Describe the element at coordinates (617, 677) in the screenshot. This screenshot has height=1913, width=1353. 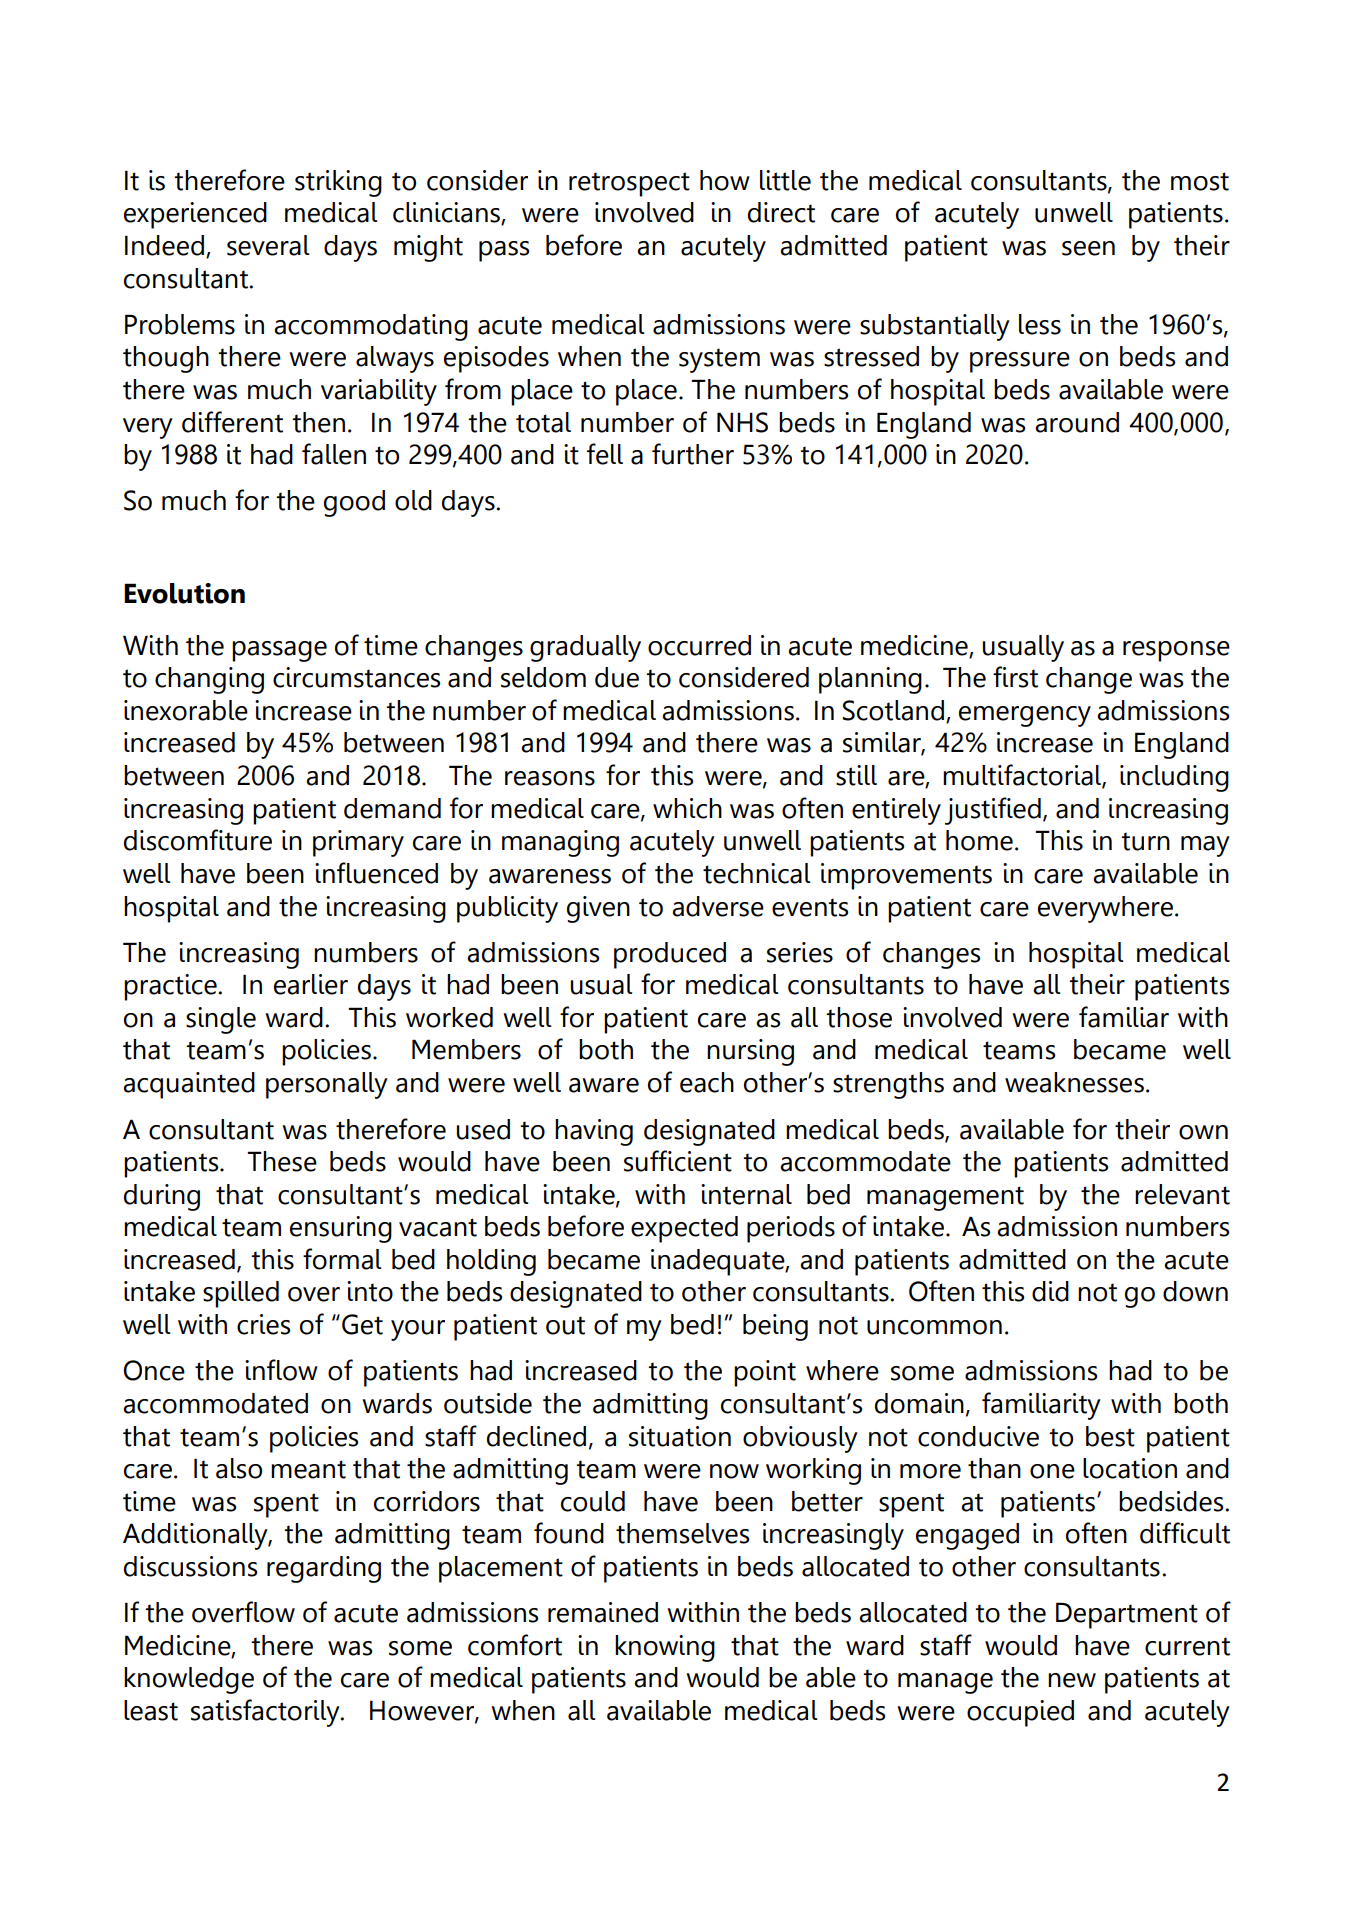
I see `due` at that location.
